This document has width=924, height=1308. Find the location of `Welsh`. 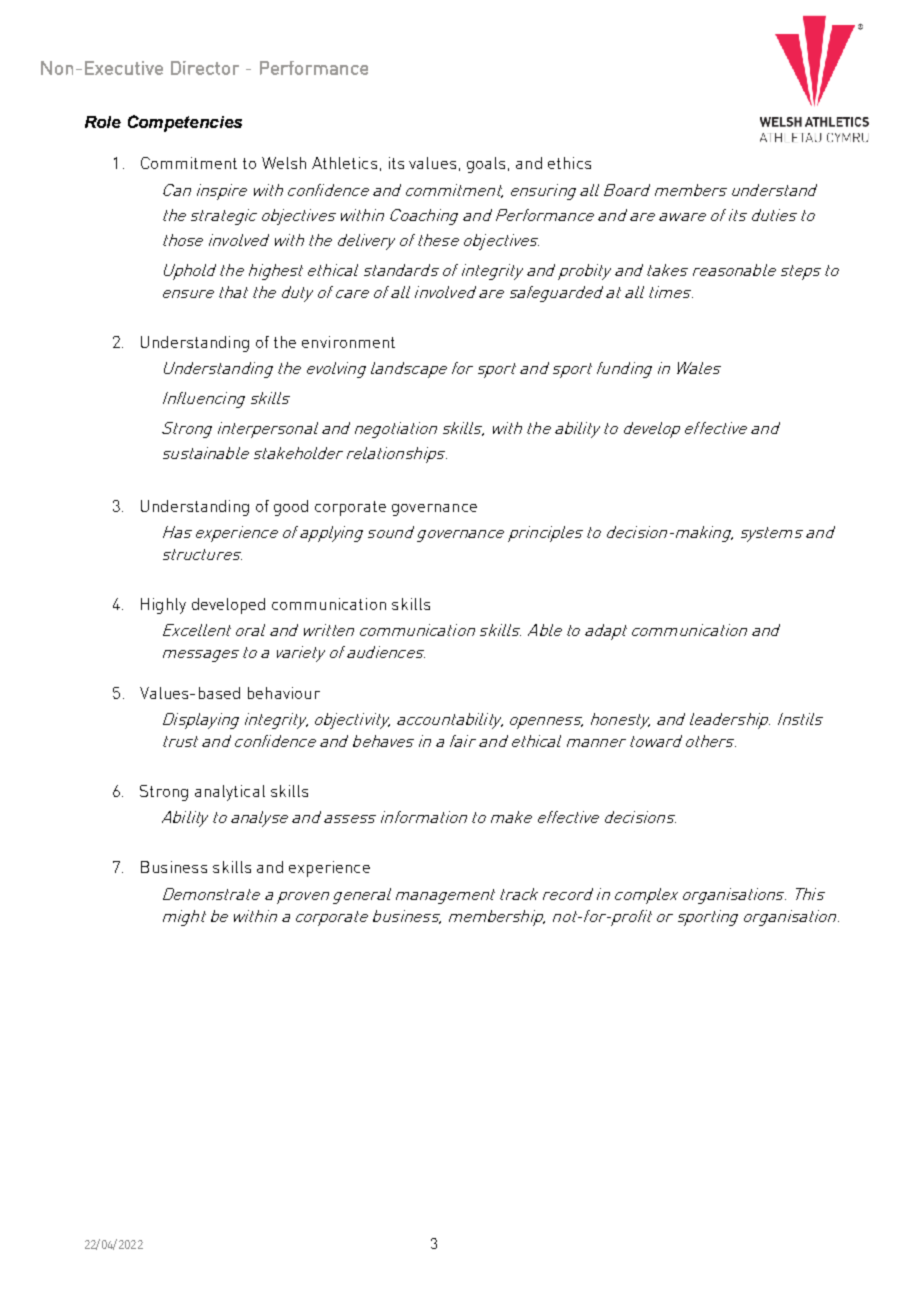

Welsh is located at coordinates (284, 163).
